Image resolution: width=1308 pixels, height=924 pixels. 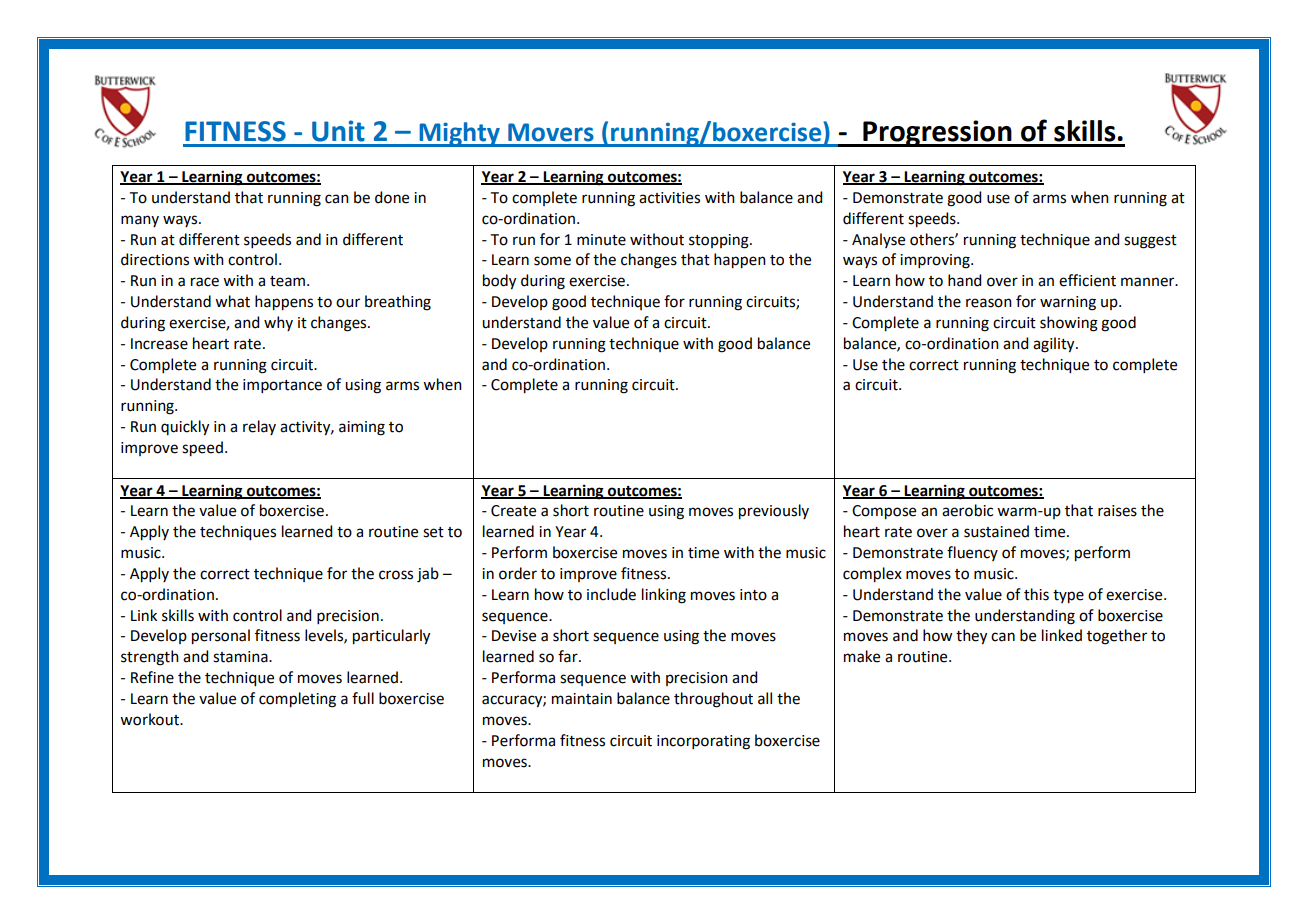 I want to click on include, so click(x=611, y=594).
